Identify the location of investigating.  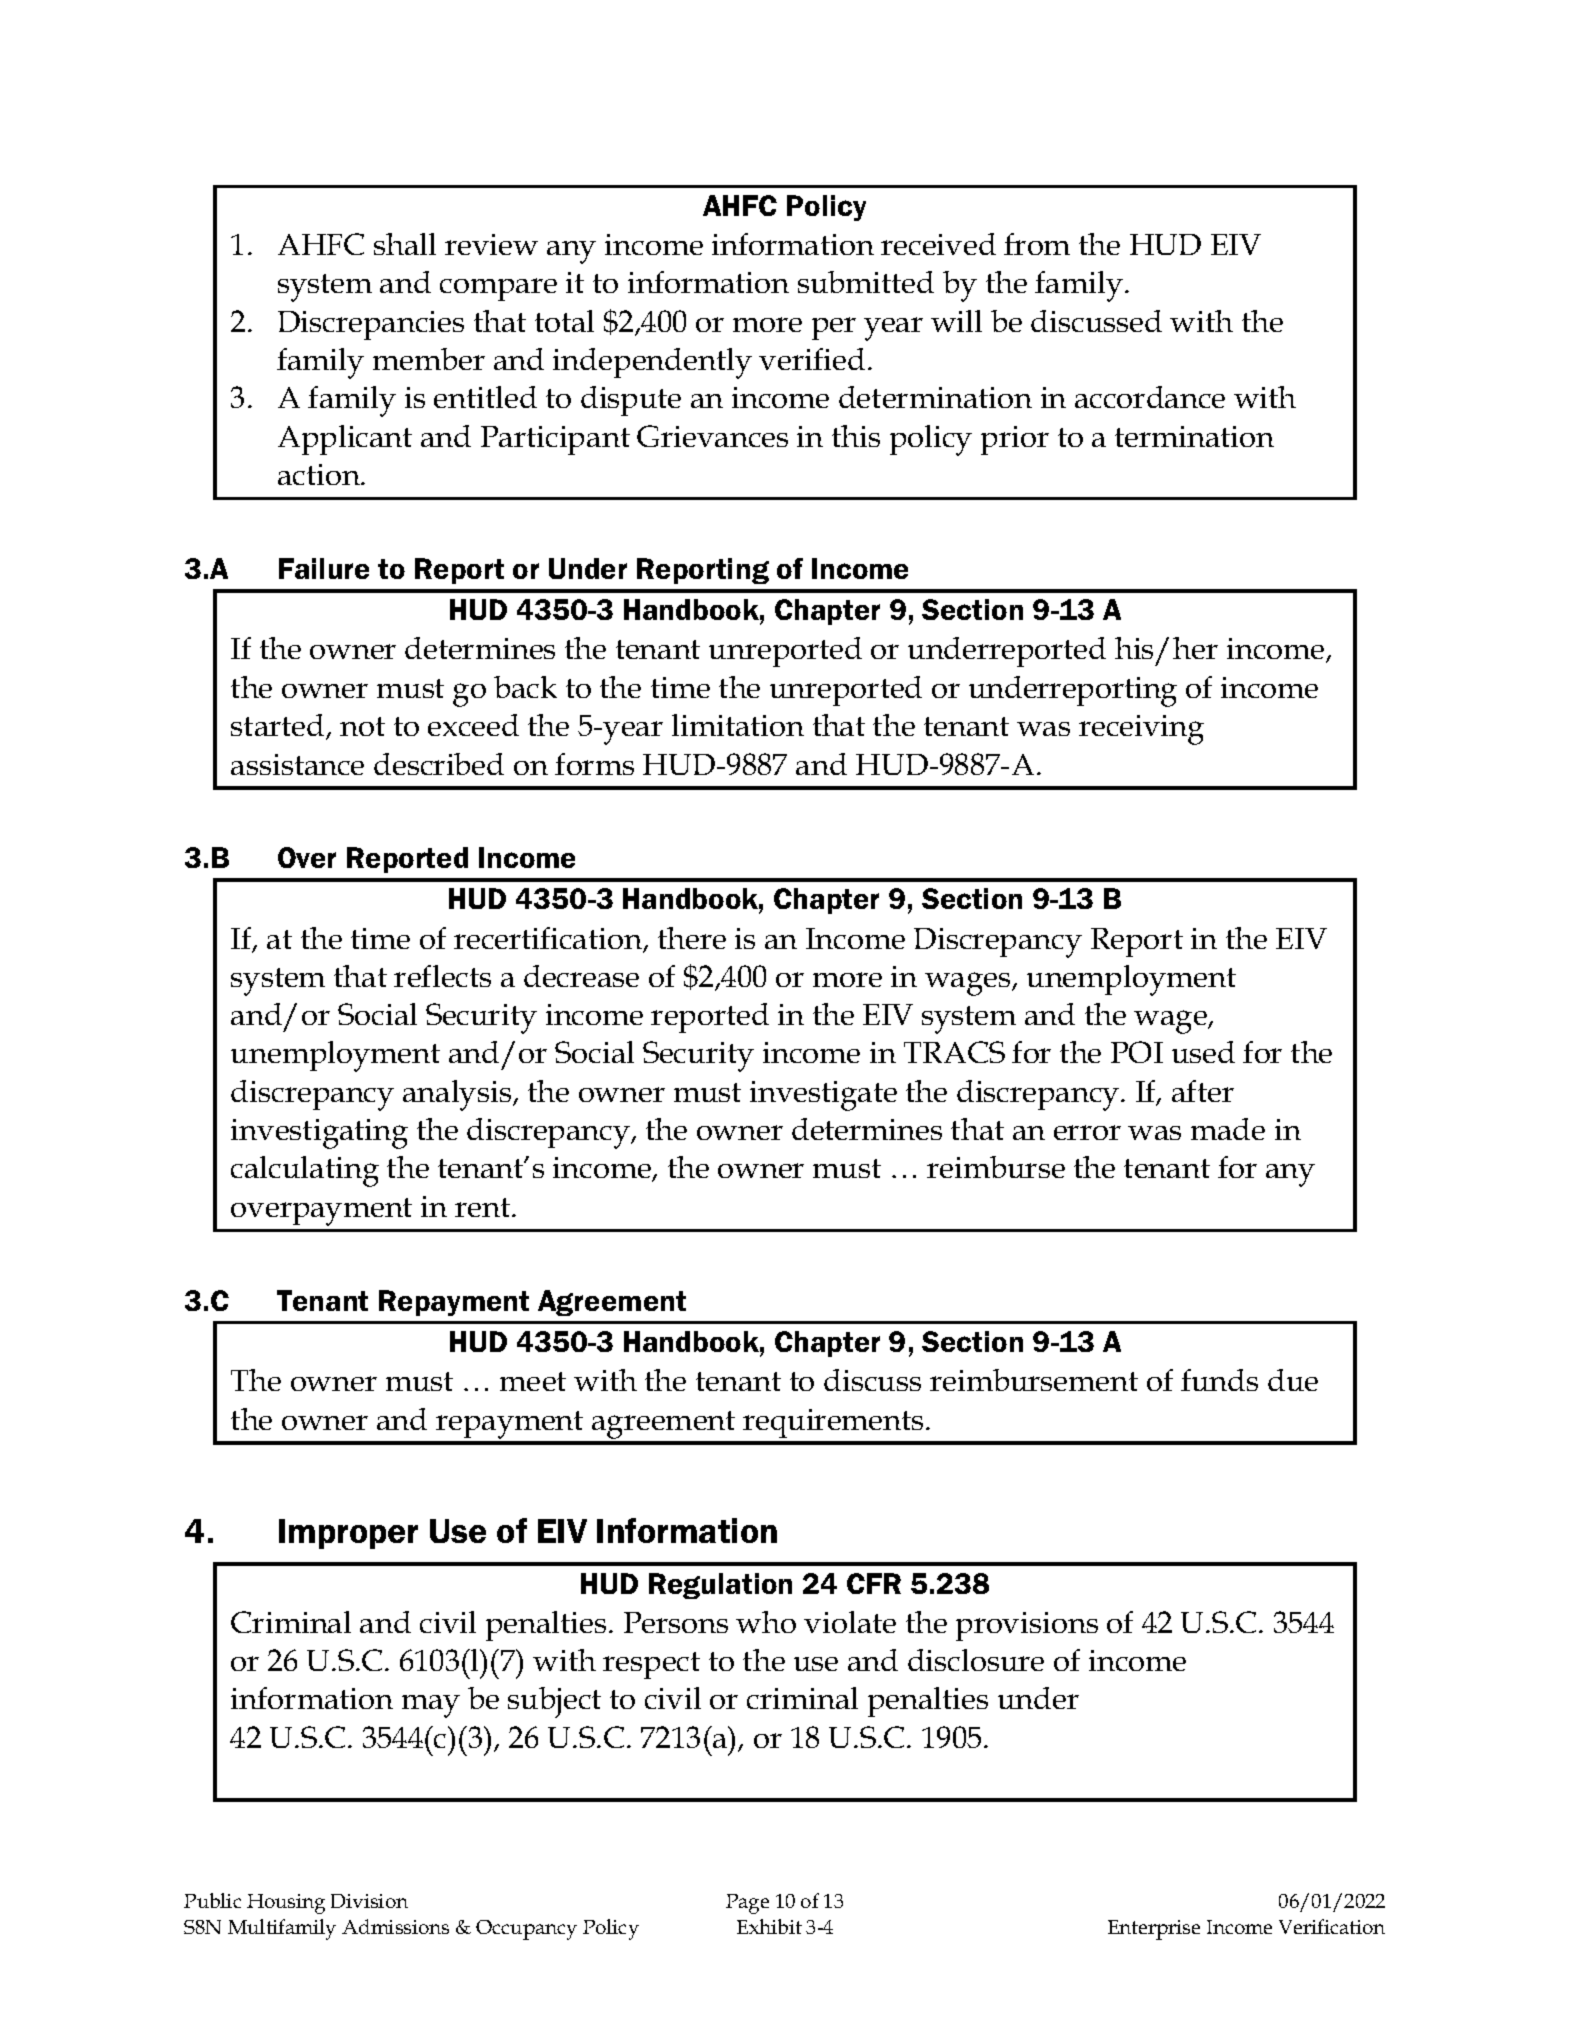
(319, 1134).
